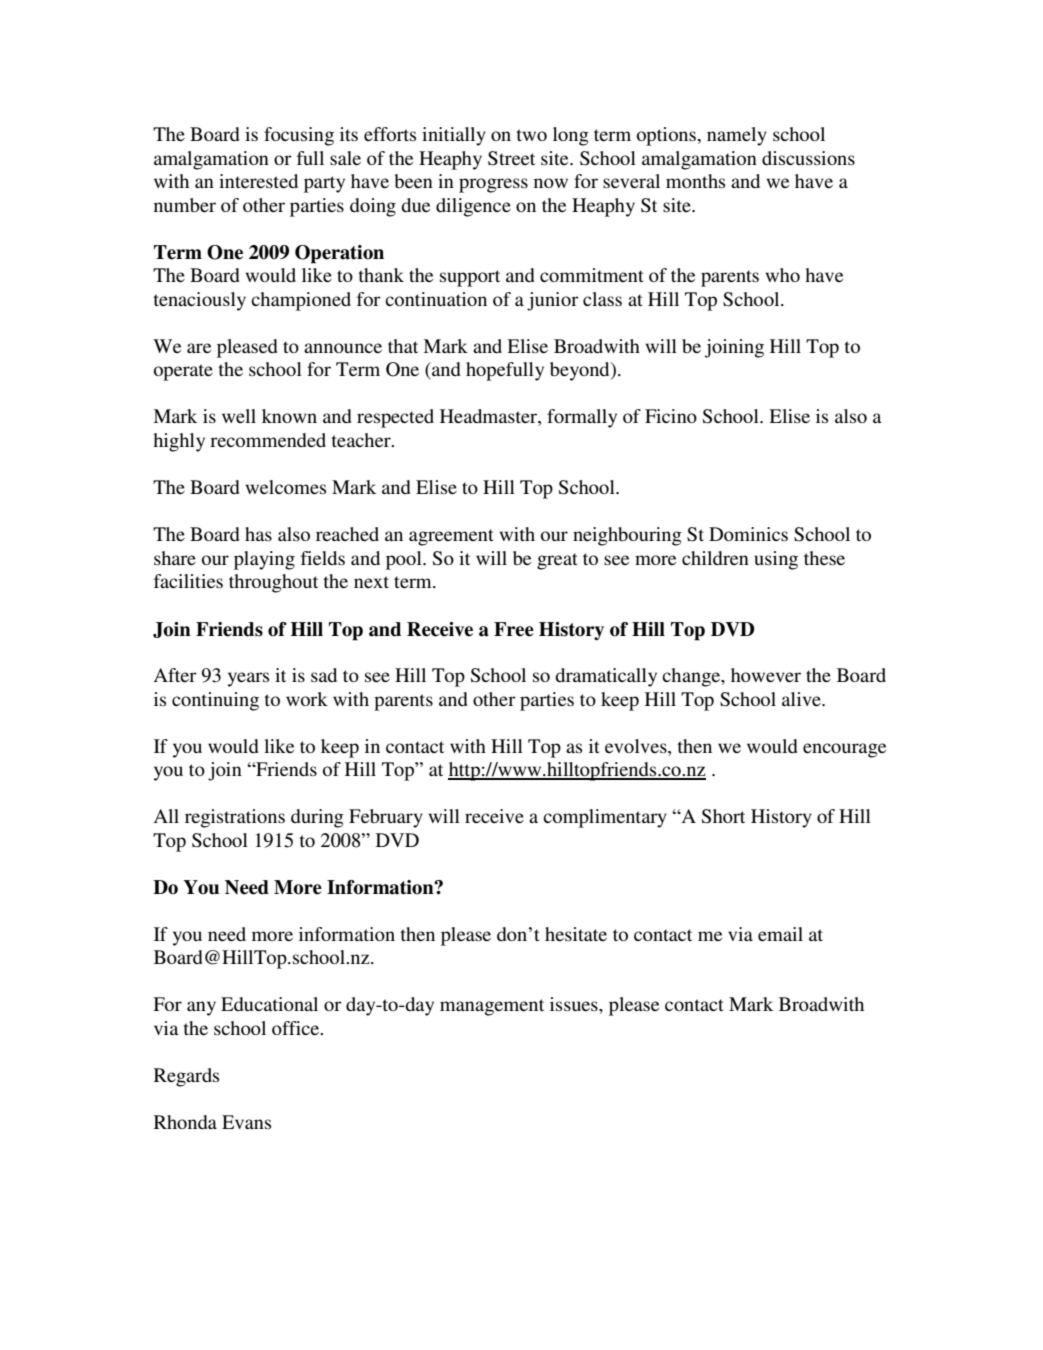  Describe the element at coordinates (780, 934) in the page. I see `email` at that location.
